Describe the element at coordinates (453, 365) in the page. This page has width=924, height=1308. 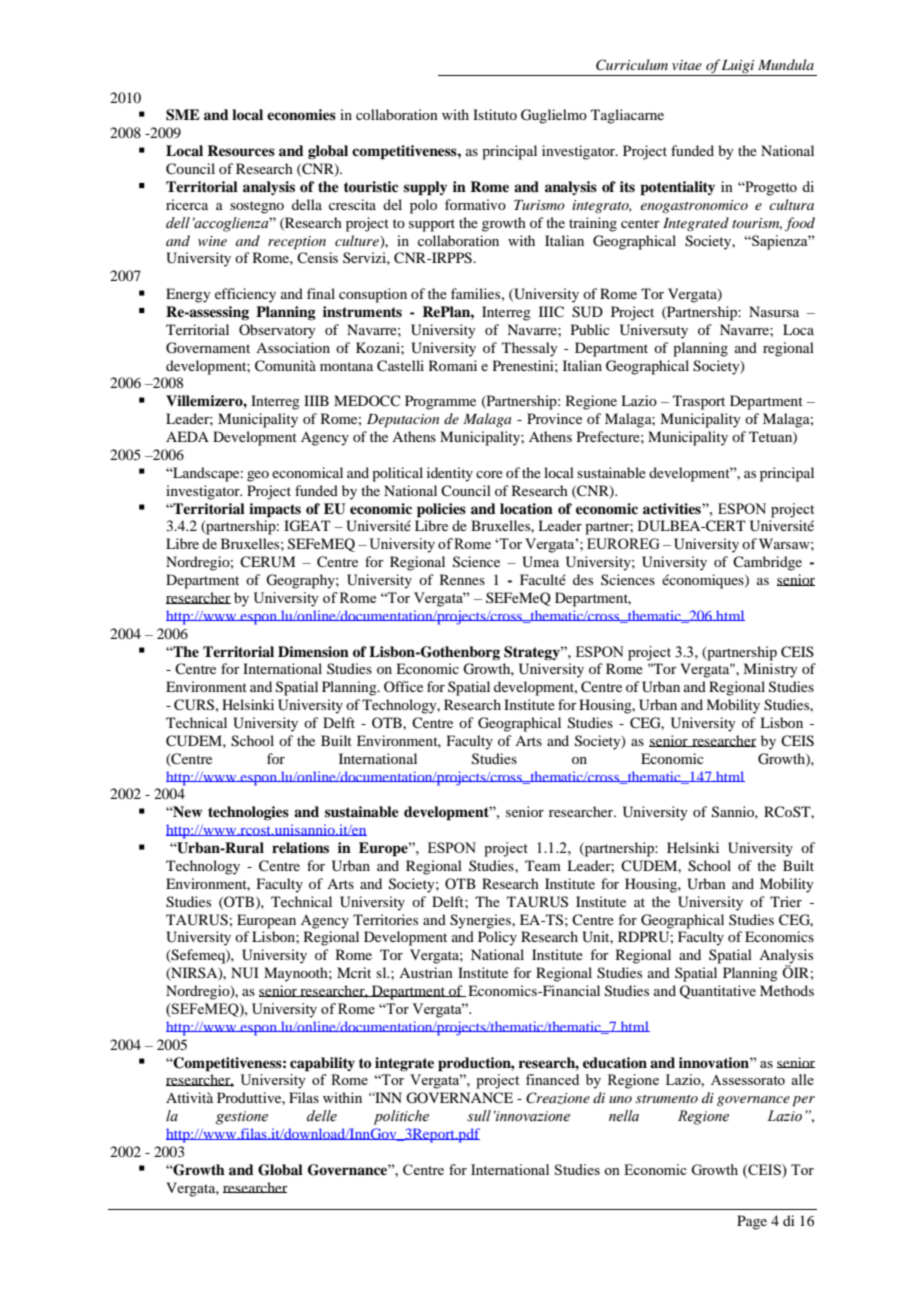
I see `Romani` at that location.
